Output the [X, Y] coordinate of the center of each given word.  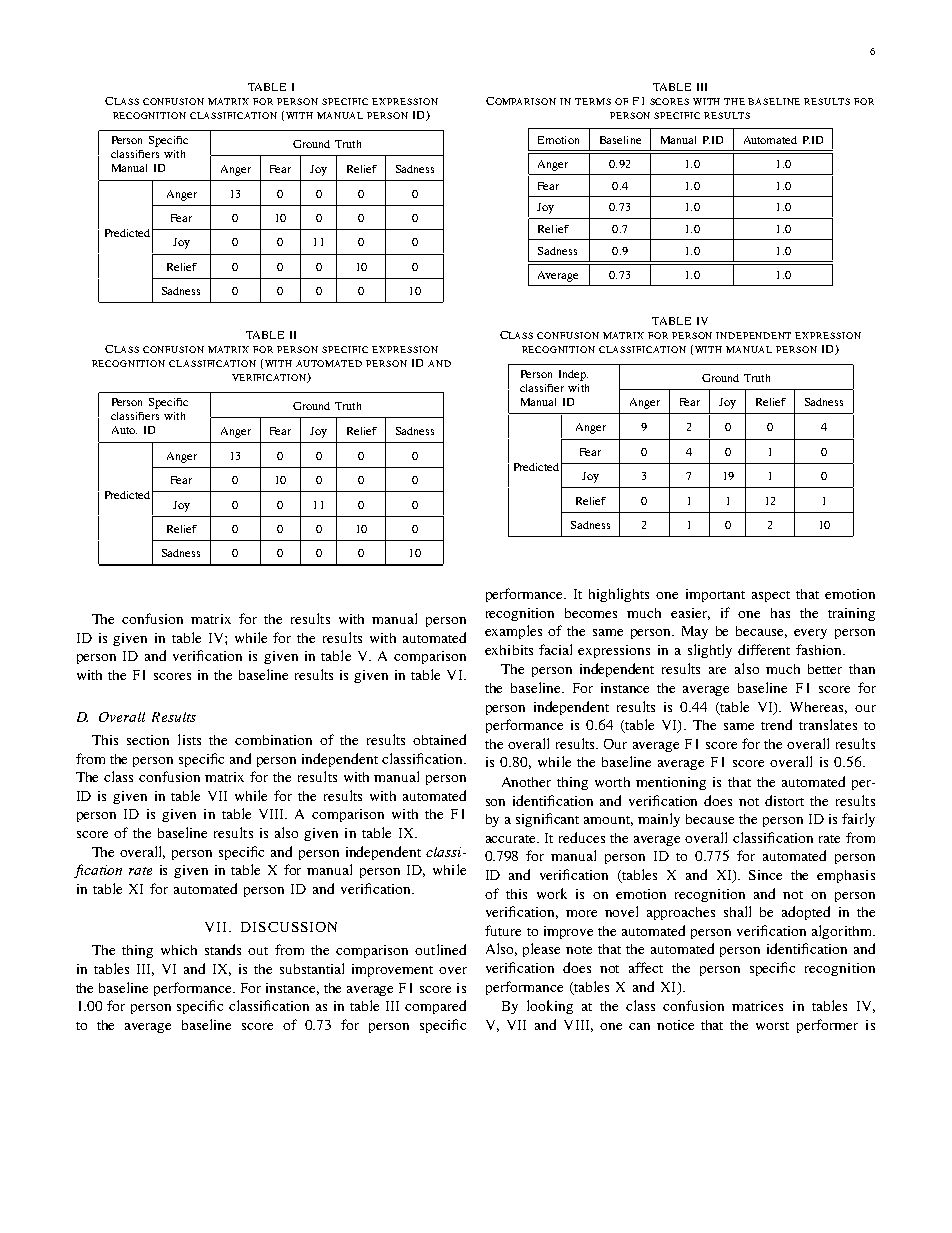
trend [776, 724]
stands [223, 949]
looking [550, 1007]
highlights [619, 595]
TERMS [593, 101]
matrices [757, 1006]
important [715, 595]
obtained [439, 739]
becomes [591, 613]
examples [513, 632]
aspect [771, 596]
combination [273, 740]
